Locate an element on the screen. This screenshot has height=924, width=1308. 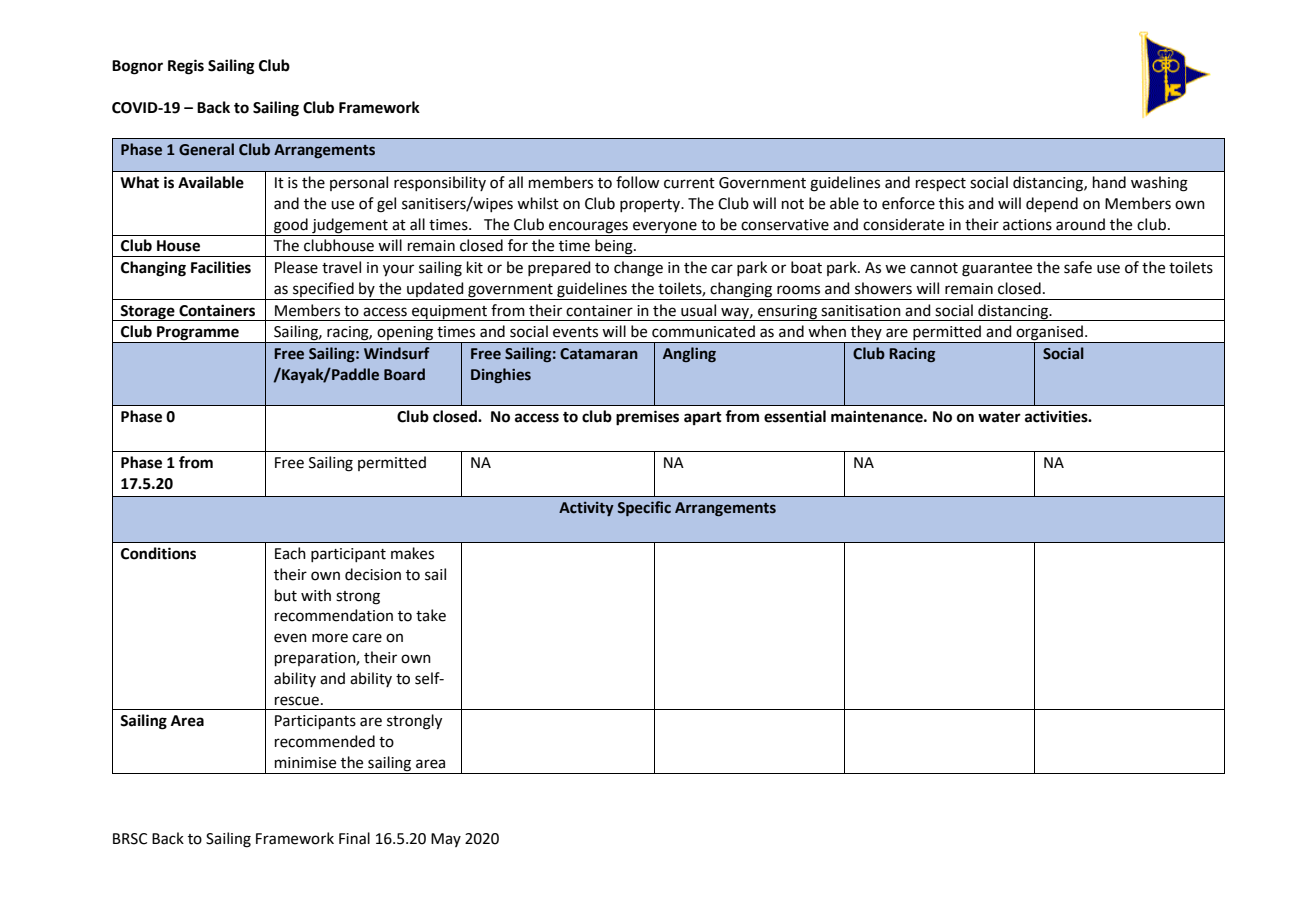
water is located at coordinates (999, 417).
